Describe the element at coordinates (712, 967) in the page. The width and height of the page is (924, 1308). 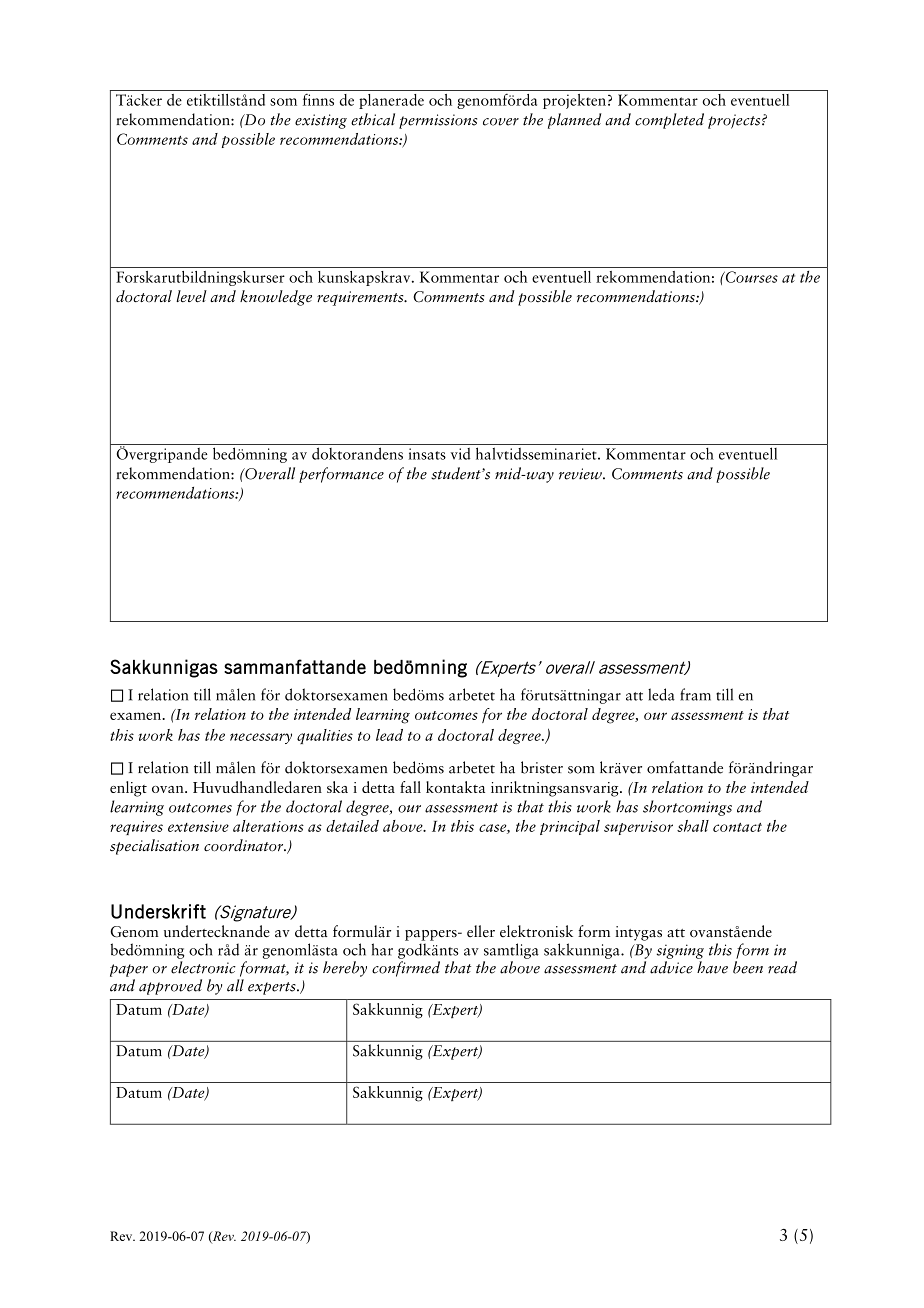
I see `have` at that location.
